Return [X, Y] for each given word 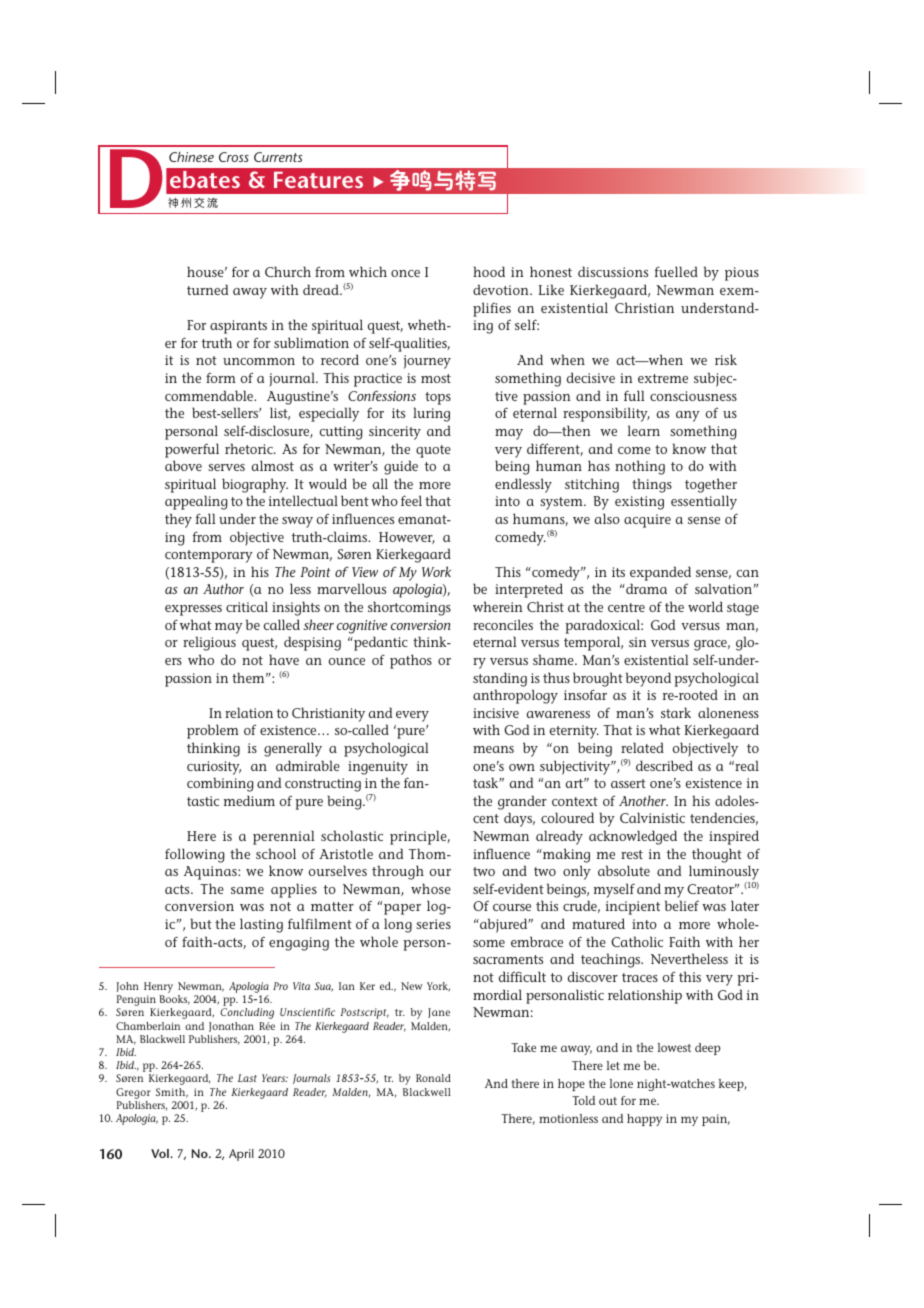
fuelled [676, 271]
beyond [648, 679]
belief [682, 905]
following [195, 855]
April [241, 1155]
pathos [411, 661]
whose [431, 888]
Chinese [191, 157]
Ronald [433, 1078]
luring [431, 414]
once [405, 273]
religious [209, 643]
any [688, 416]
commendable [210, 395]
